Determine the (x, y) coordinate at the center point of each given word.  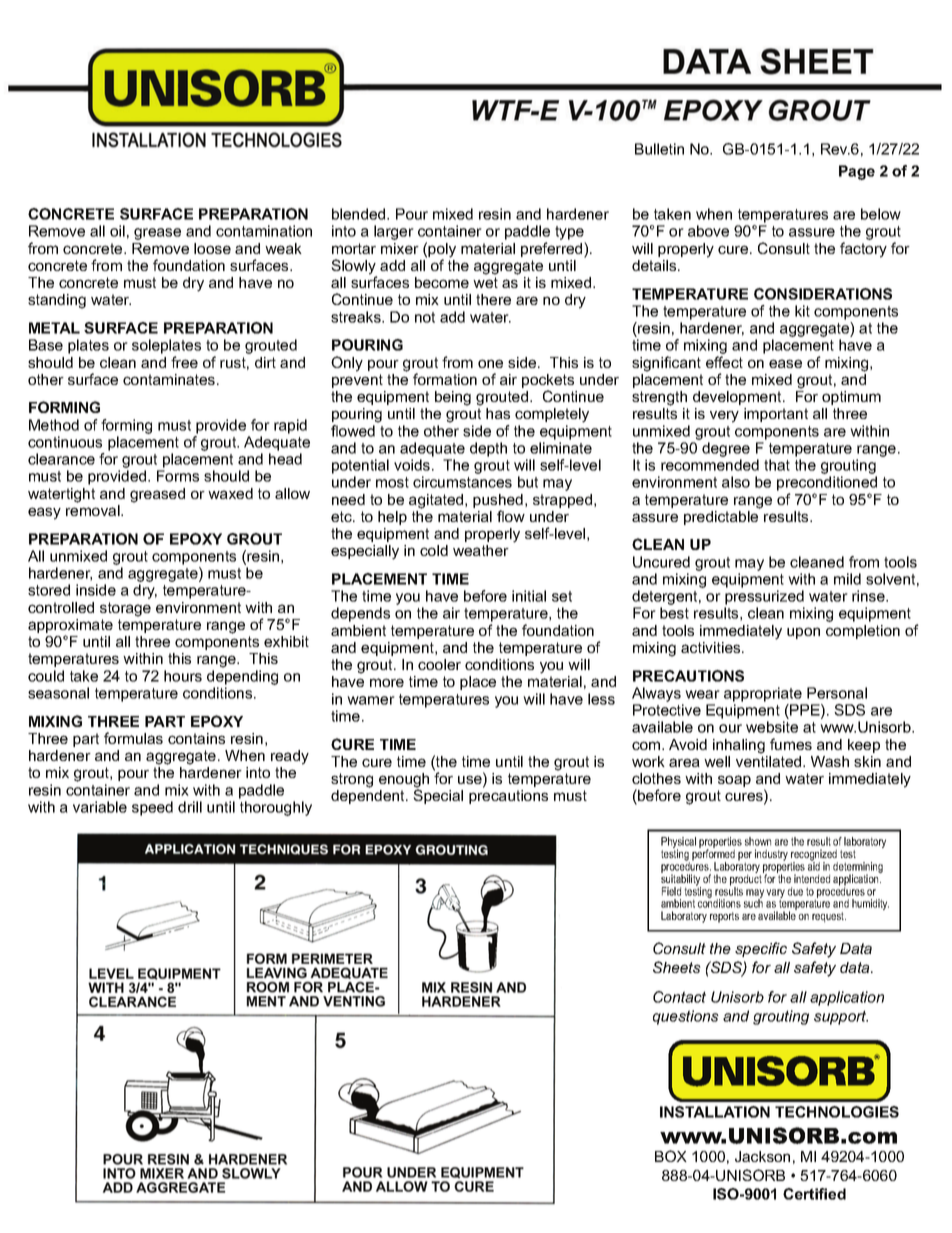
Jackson (762, 1156)
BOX (671, 1156)
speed (152, 808)
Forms (178, 476)
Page (857, 172)
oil (117, 231)
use (471, 781)
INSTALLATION (715, 1112)
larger (394, 232)
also (736, 482)
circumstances (462, 482)
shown (758, 841)
